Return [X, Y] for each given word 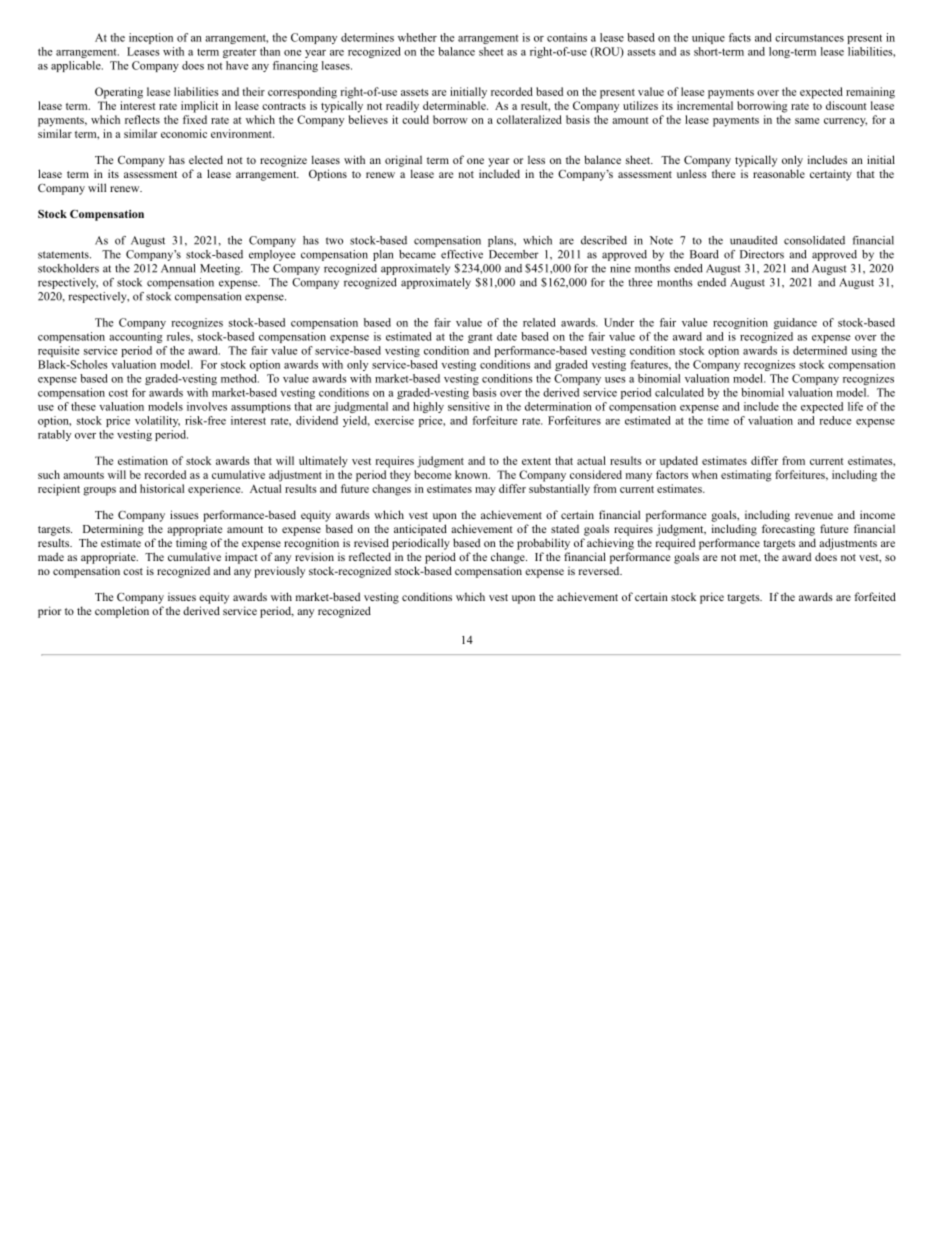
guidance [795, 323]
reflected [370, 556]
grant [480, 338]
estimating [746, 476]
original [403, 161]
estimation [143, 460]
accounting [135, 337]
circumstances [809, 37]
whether [417, 37]
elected [206, 159]
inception [151, 38]
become [432, 474]
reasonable [779, 173]
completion [122, 612]
